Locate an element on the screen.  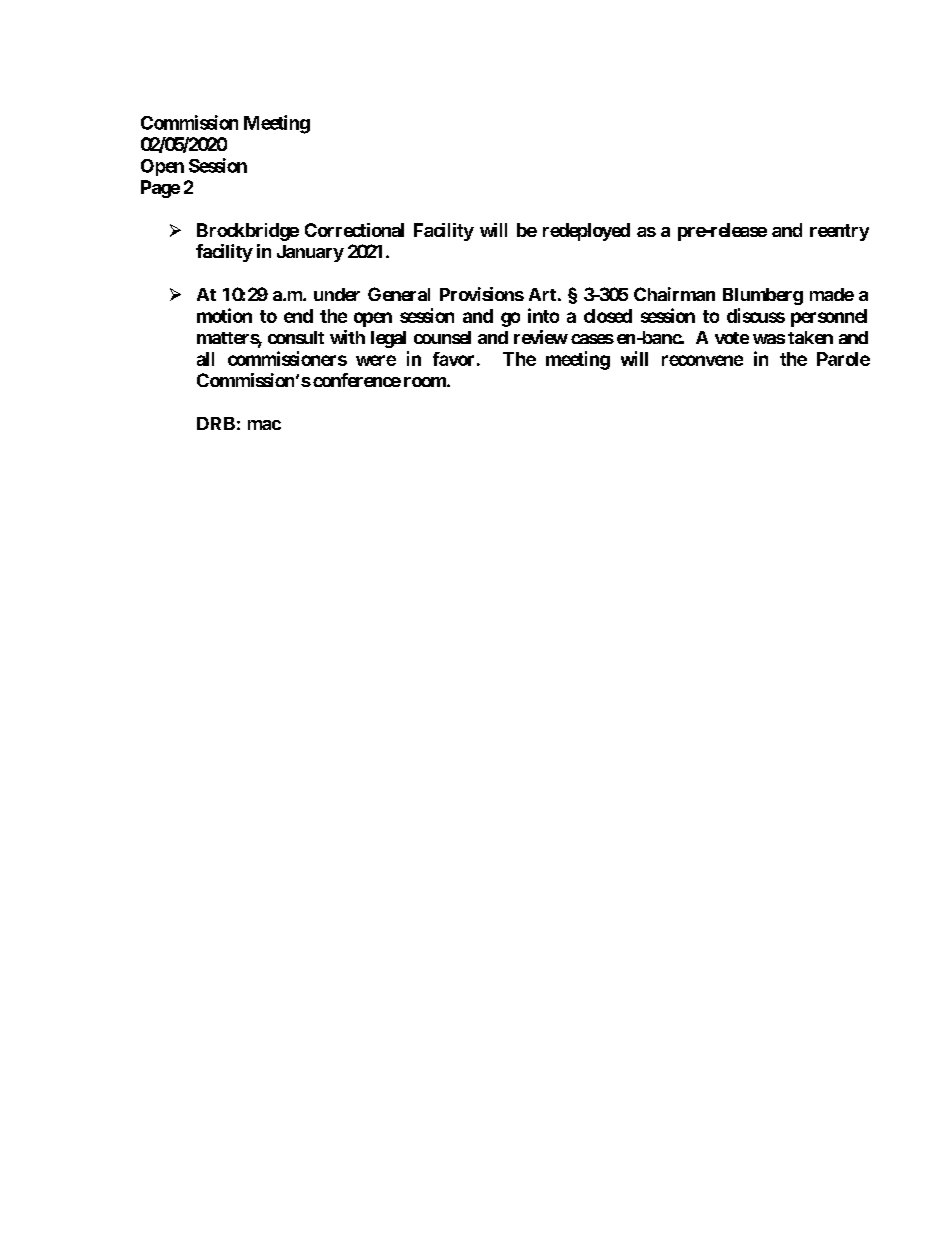
Art is located at coordinates (542, 294).
